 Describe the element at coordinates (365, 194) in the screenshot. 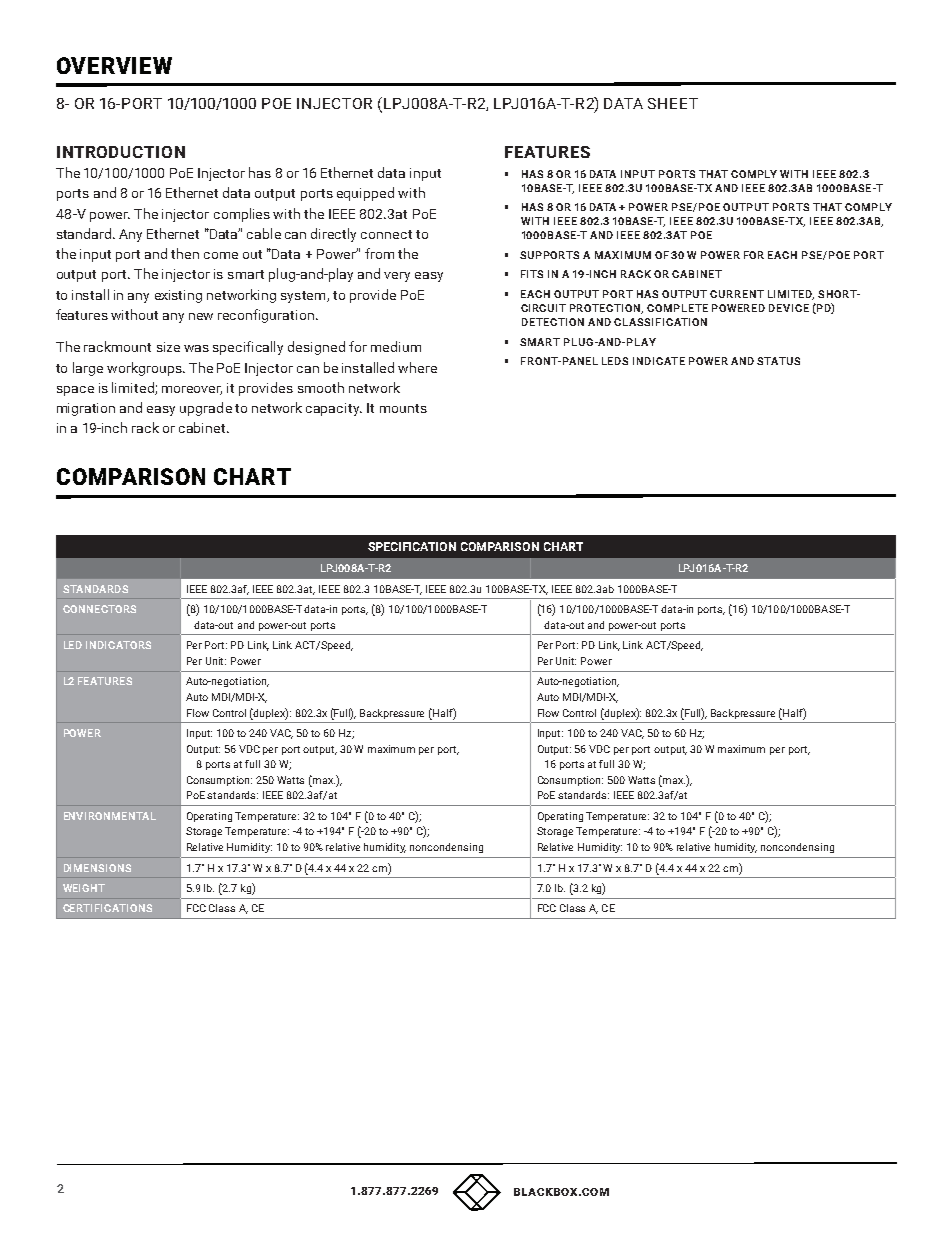

I see `equipped` at that location.
